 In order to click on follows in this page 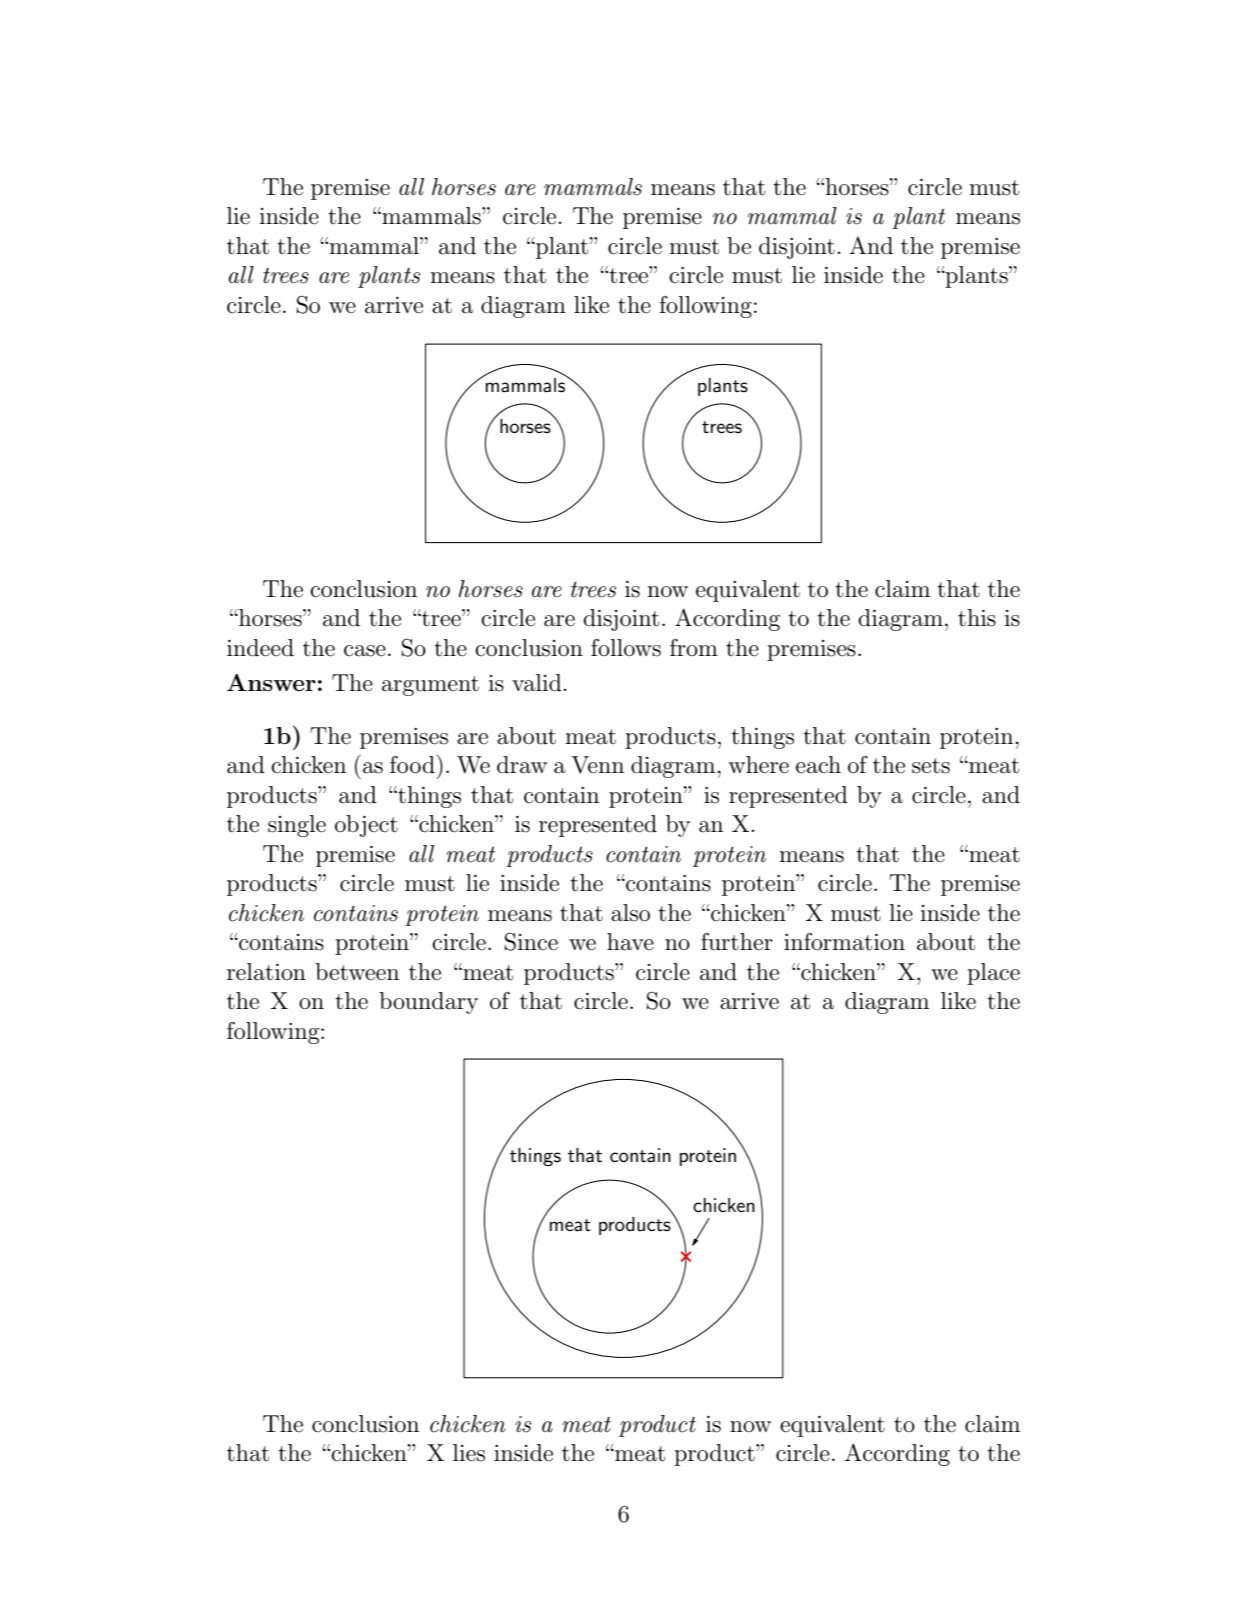, I will do `click(626, 648)`.
